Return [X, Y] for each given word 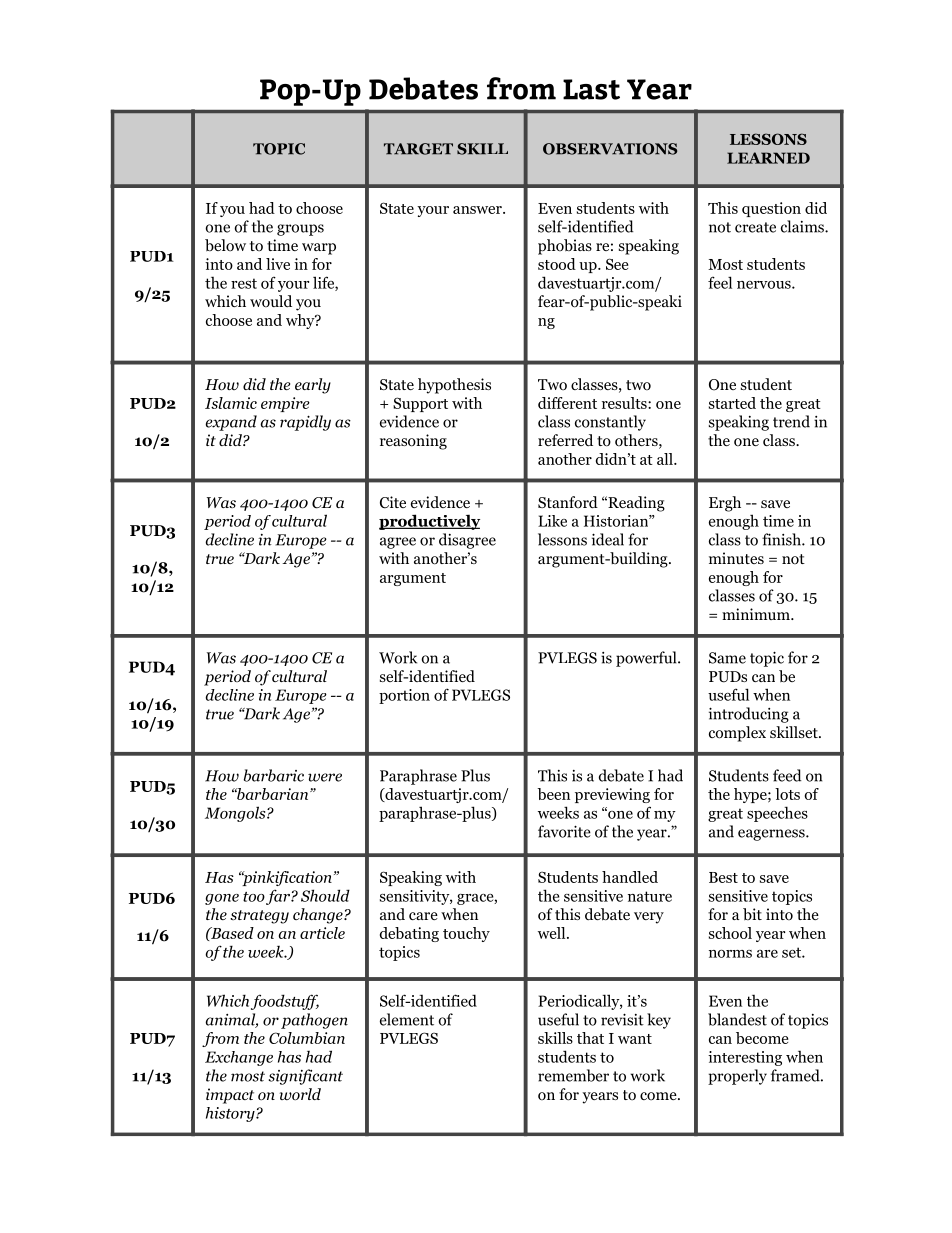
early [313, 386]
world [300, 1094]
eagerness [772, 835]
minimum [757, 614]
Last [591, 89]
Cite [393, 502]
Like [552, 521]
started [732, 403]
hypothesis [454, 386]
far [279, 897]
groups [300, 230]
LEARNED [768, 158]
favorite [564, 831]
